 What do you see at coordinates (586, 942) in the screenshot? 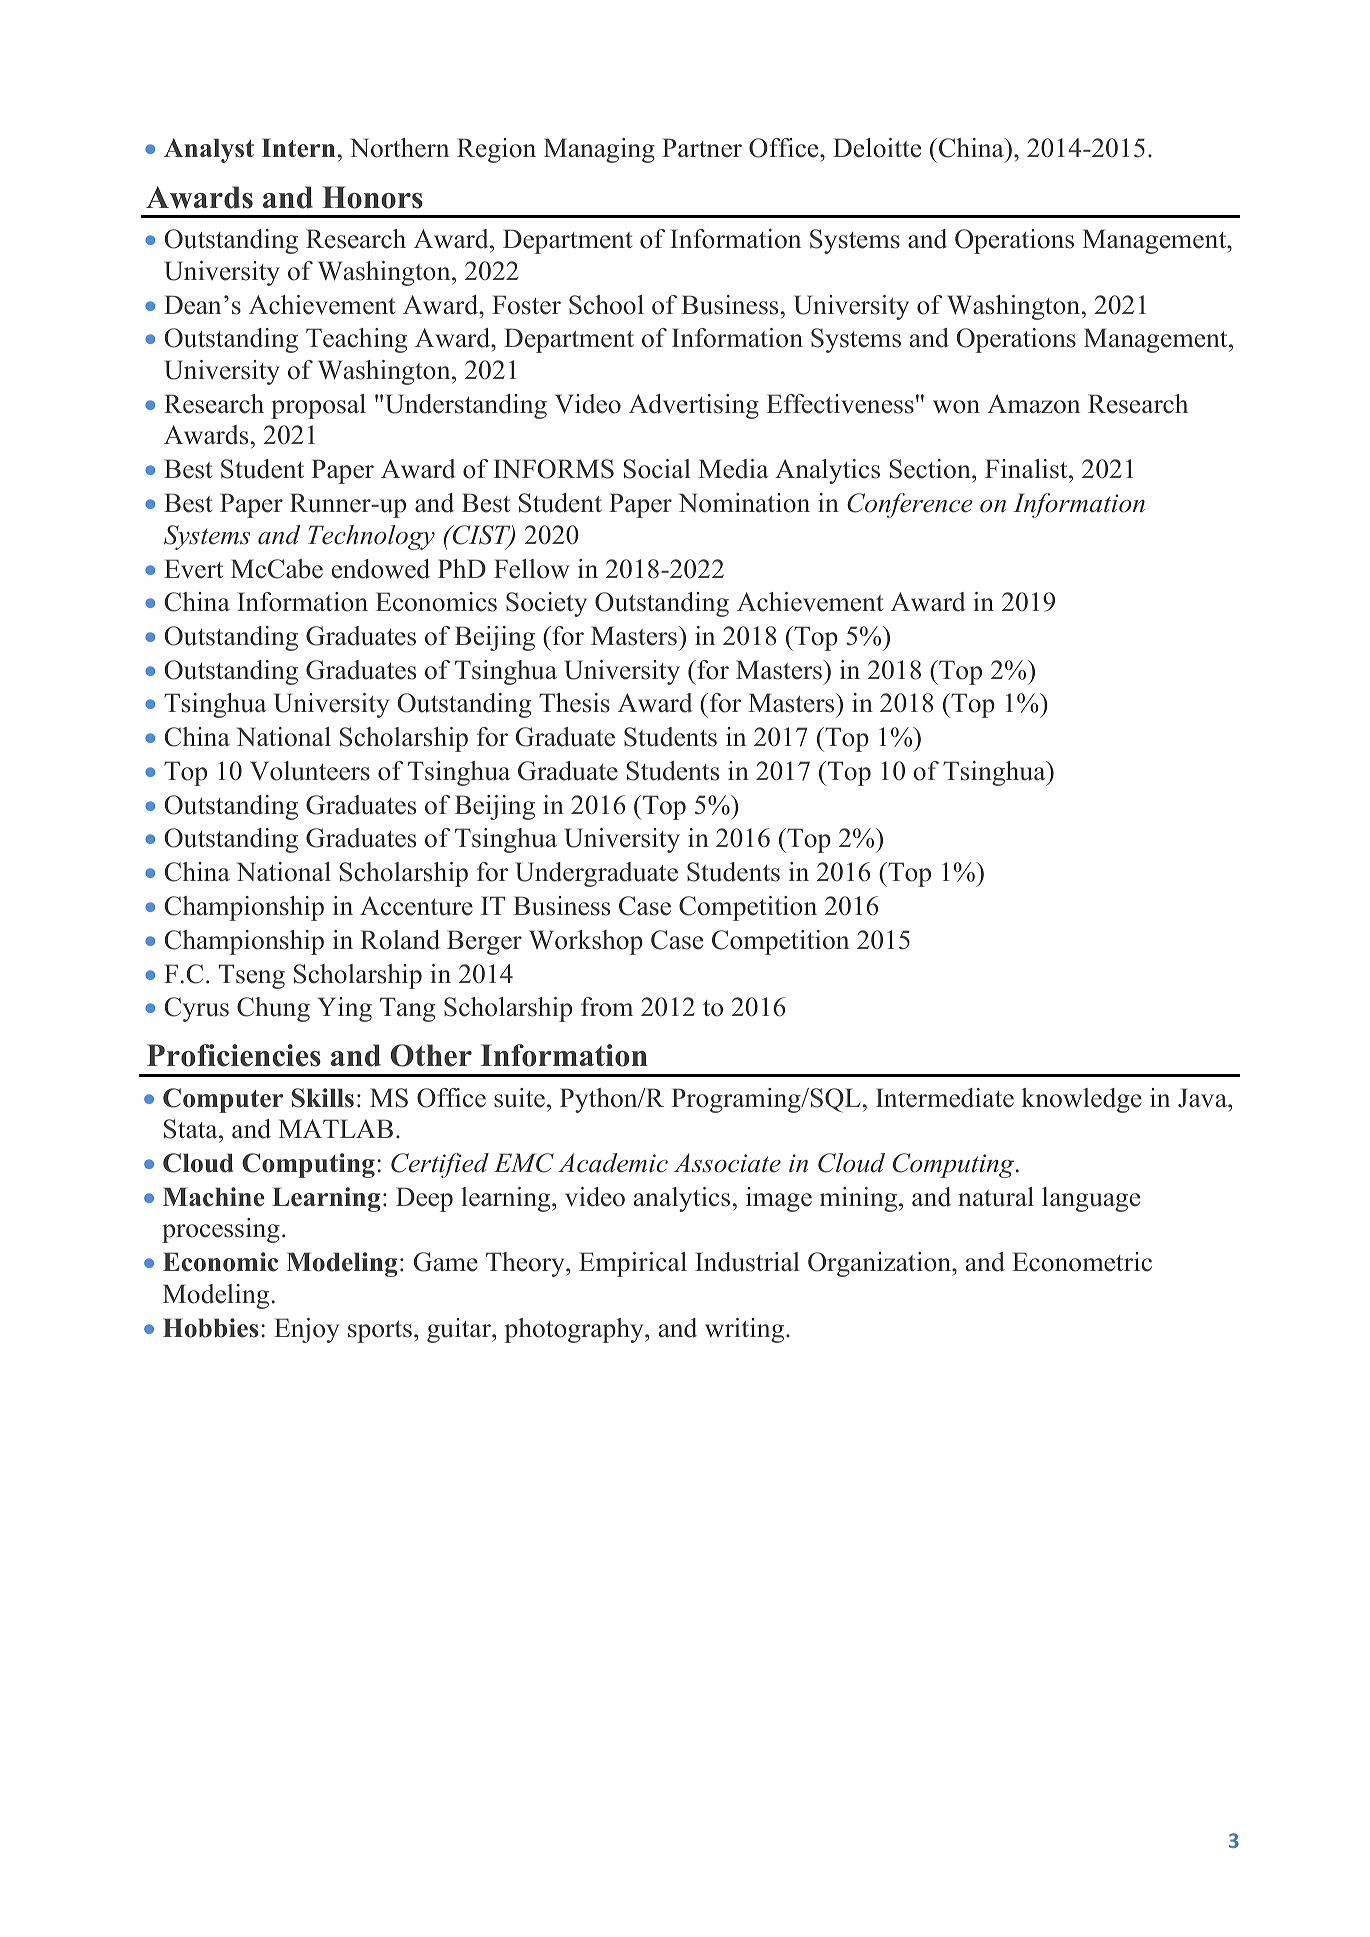
I see `Workshop` at bounding box center [586, 942].
